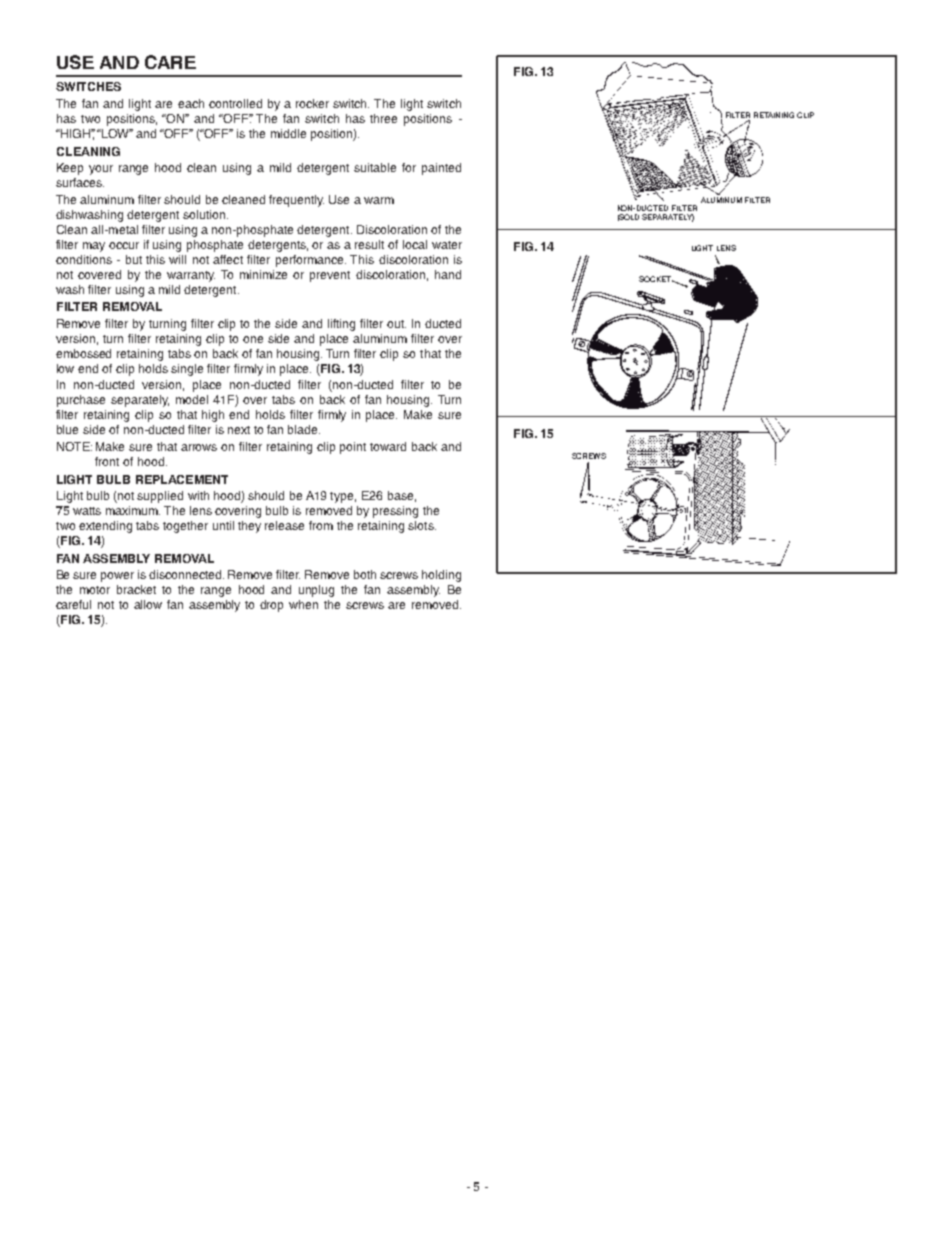 This document has height=1233, width=952. Describe the element at coordinates (148, 604) in the document. I see `allow` at that location.
